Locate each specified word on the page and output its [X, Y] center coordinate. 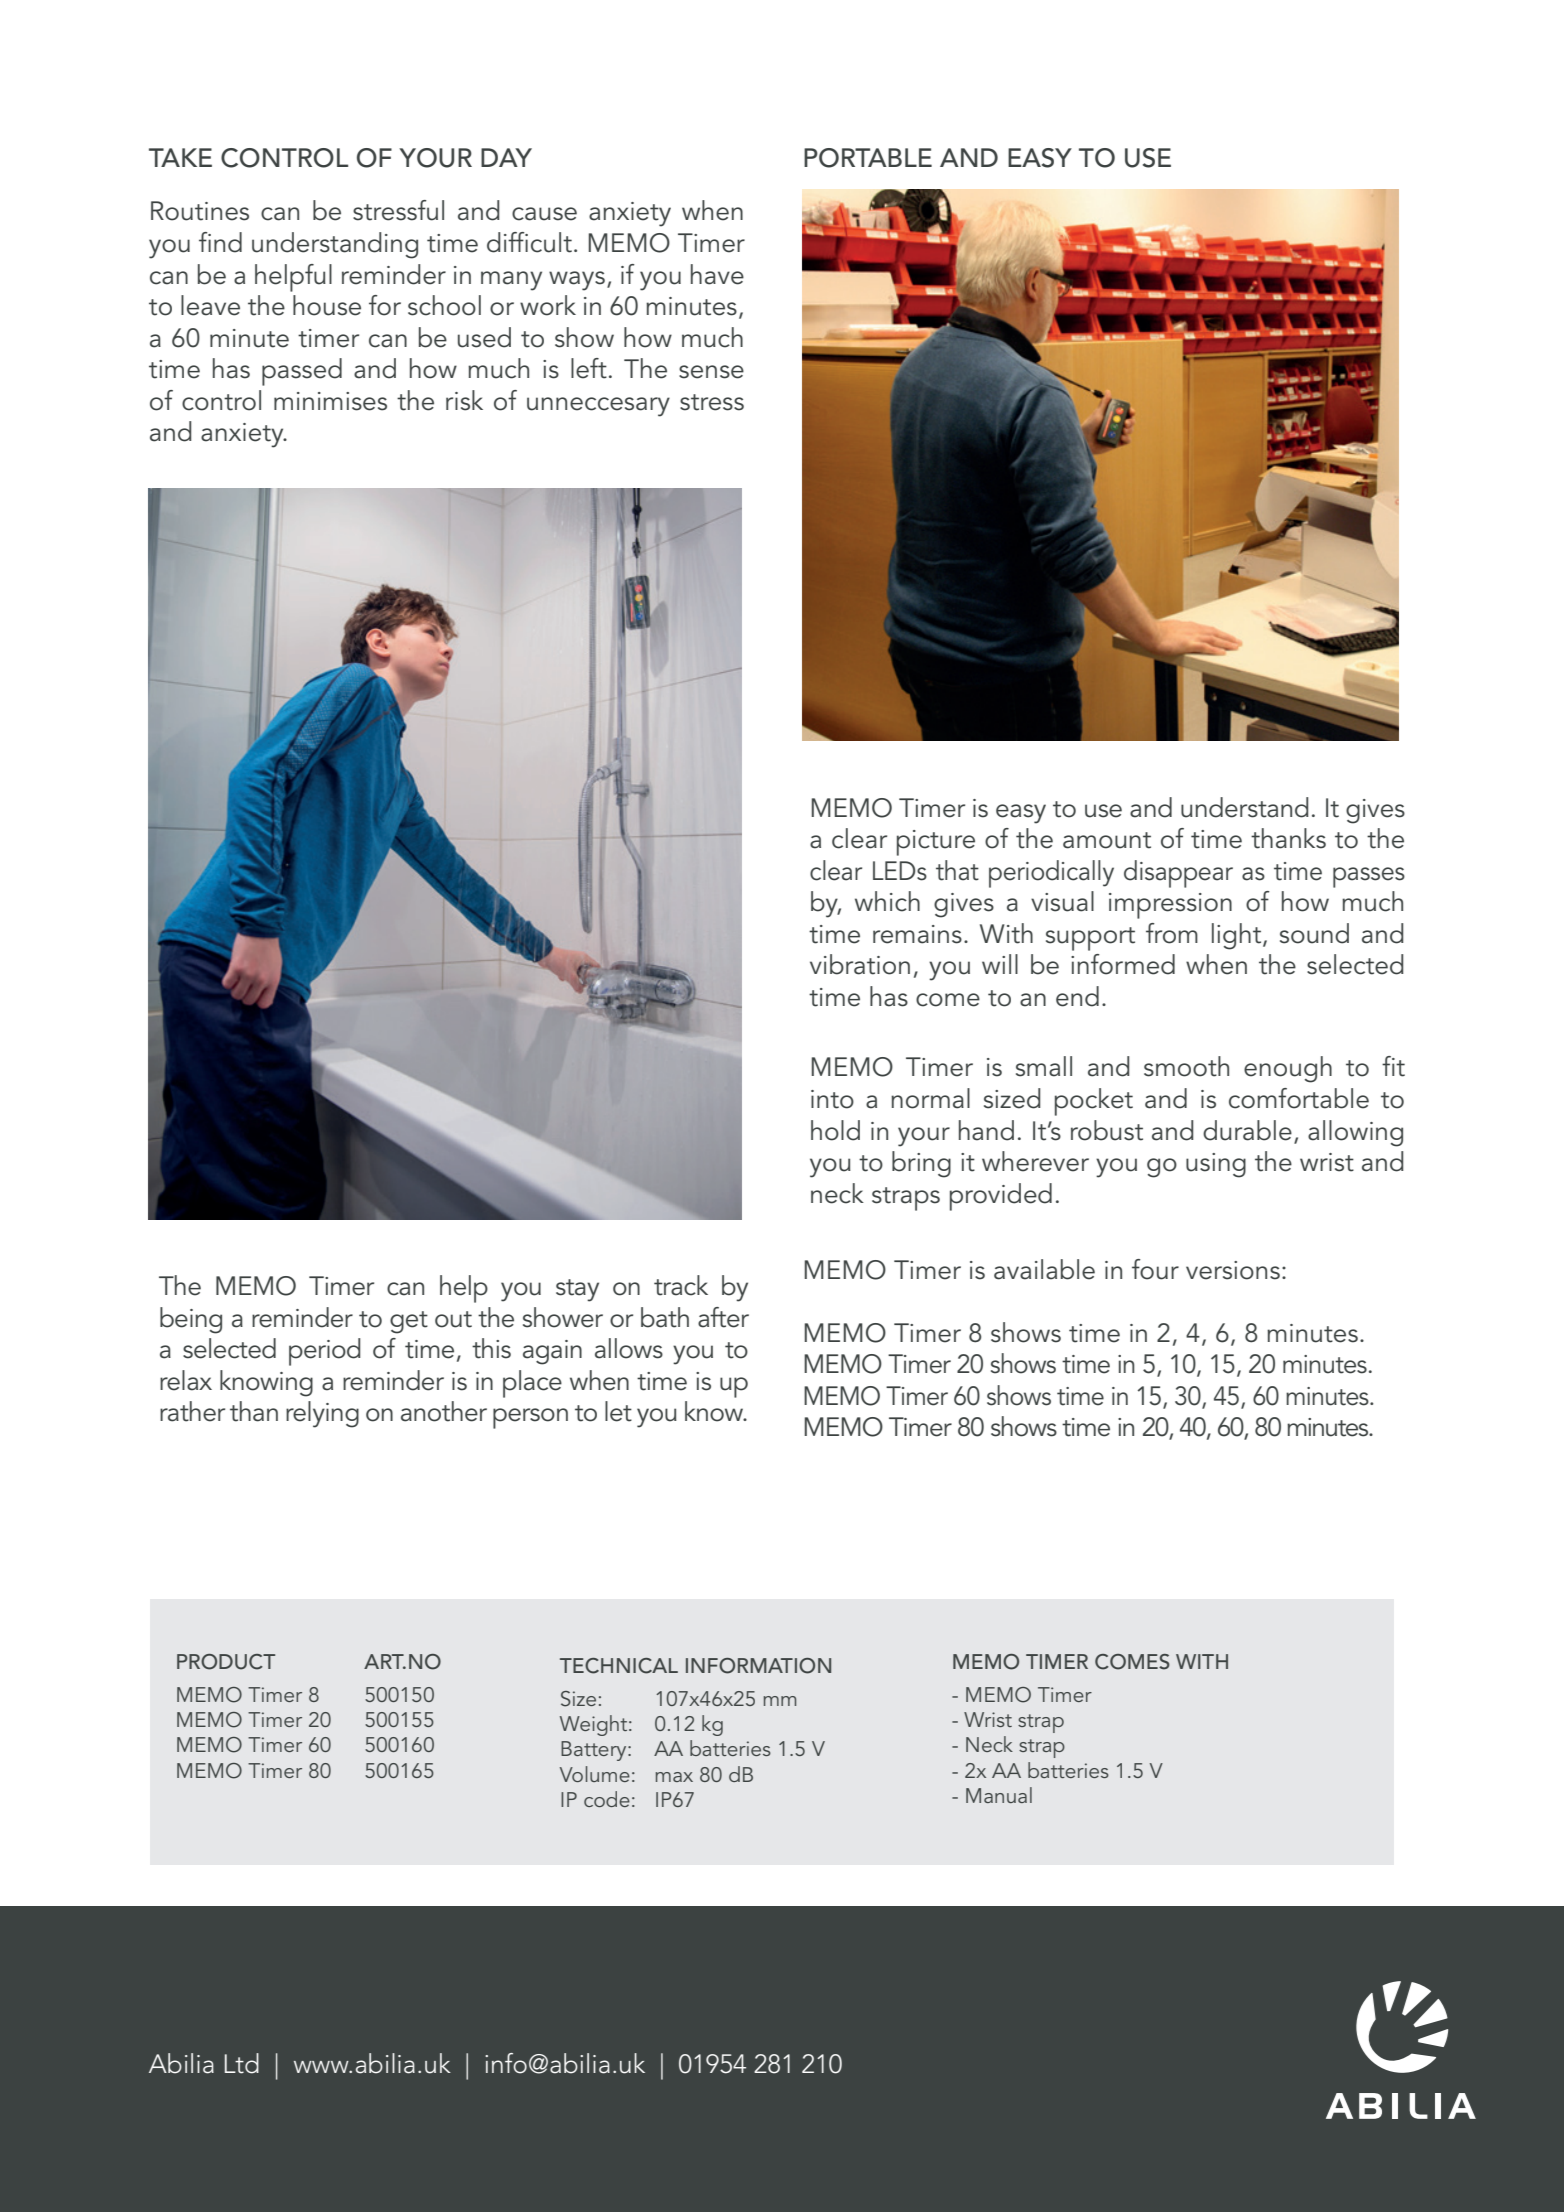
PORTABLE [868, 158]
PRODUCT [226, 1662]
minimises [330, 401]
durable [1247, 1130]
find [220, 242]
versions [1233, 1270]
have [717, 274]
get [409, 1322]
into [832, 1099]
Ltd [242, 2063]
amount [1107, 840]
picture [936, 843]
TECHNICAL [619, 1666]
